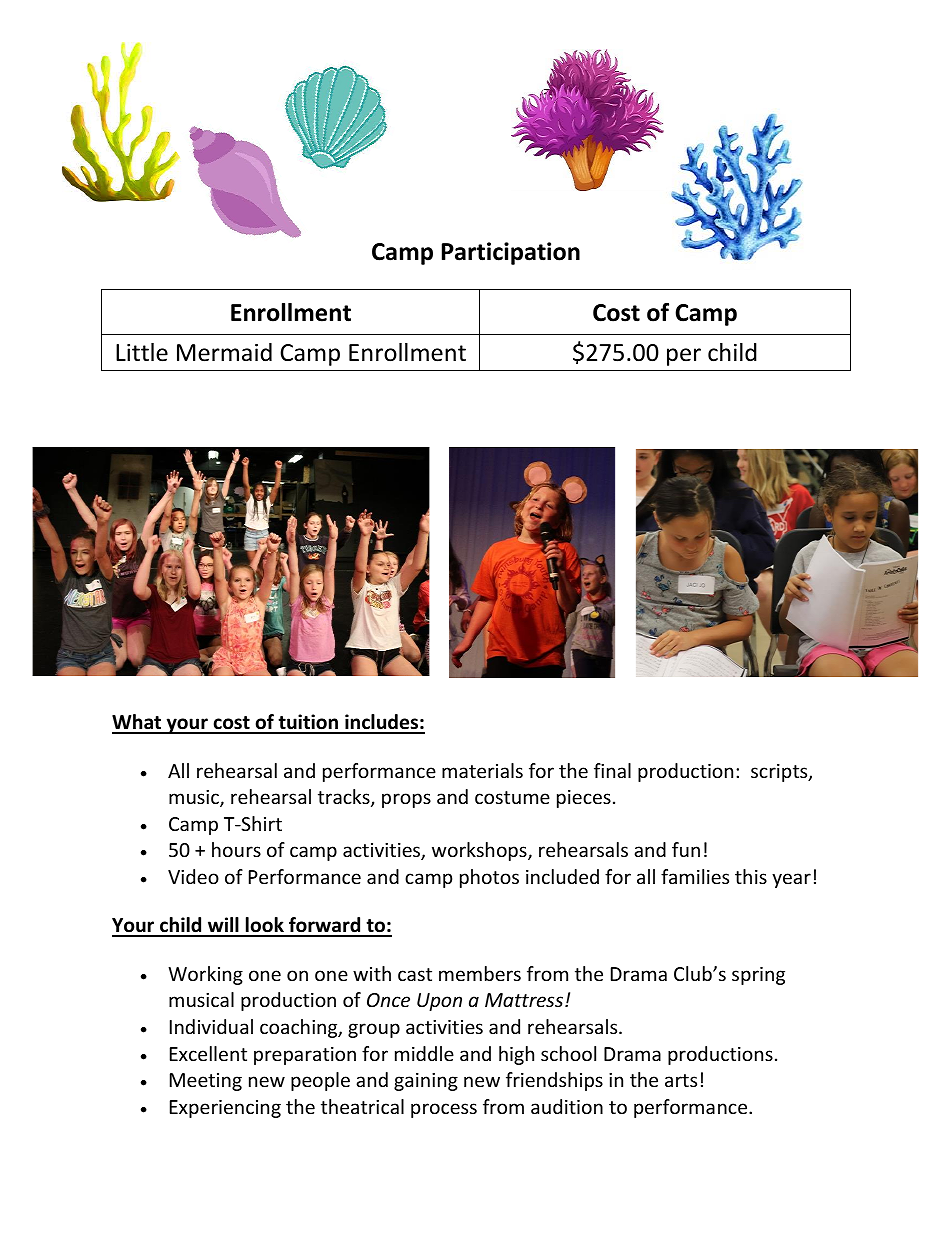 The image size is (952, 1233). Describe the element at coordinates (224, 352) in the document. I see `Mermaid` at that location.
